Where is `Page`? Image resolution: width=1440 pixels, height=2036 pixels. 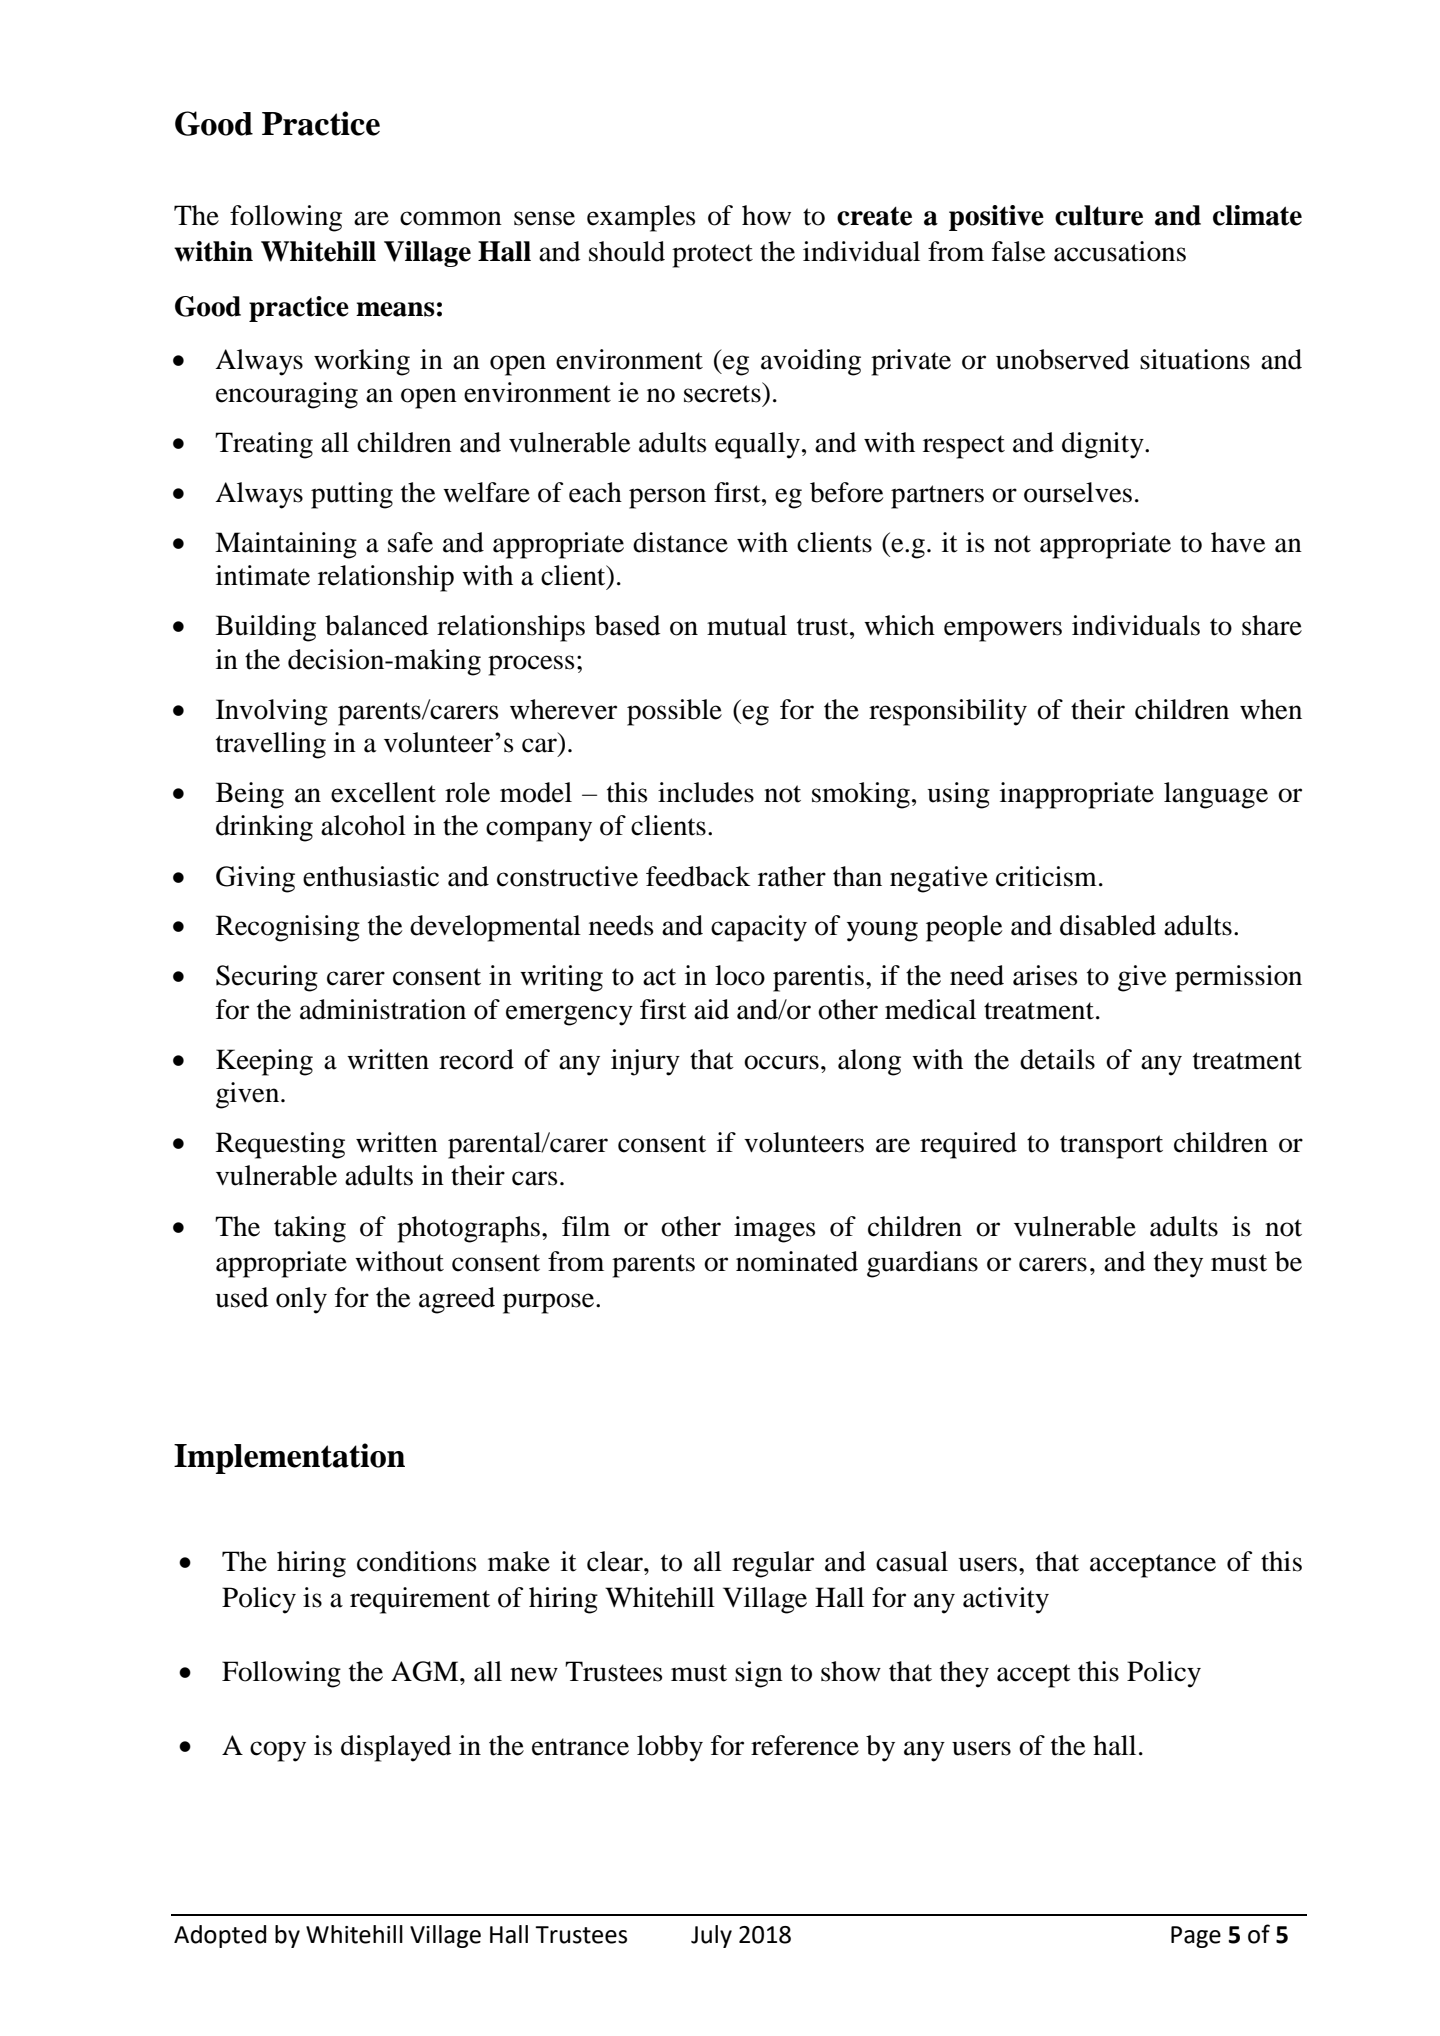
Page is located at coordinates (1196, 1937).
